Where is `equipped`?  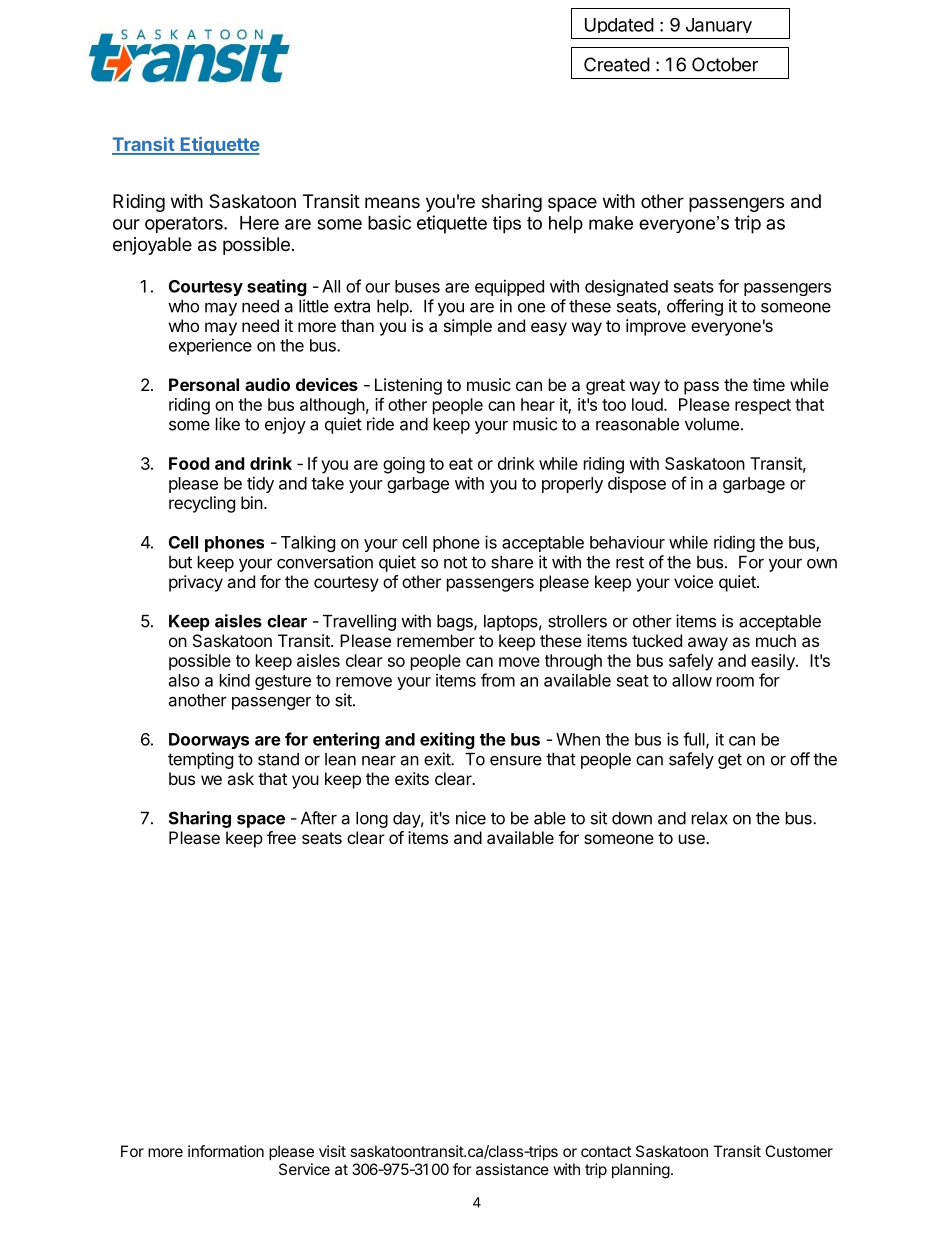 equipped is located at coordinates (509, 287).
